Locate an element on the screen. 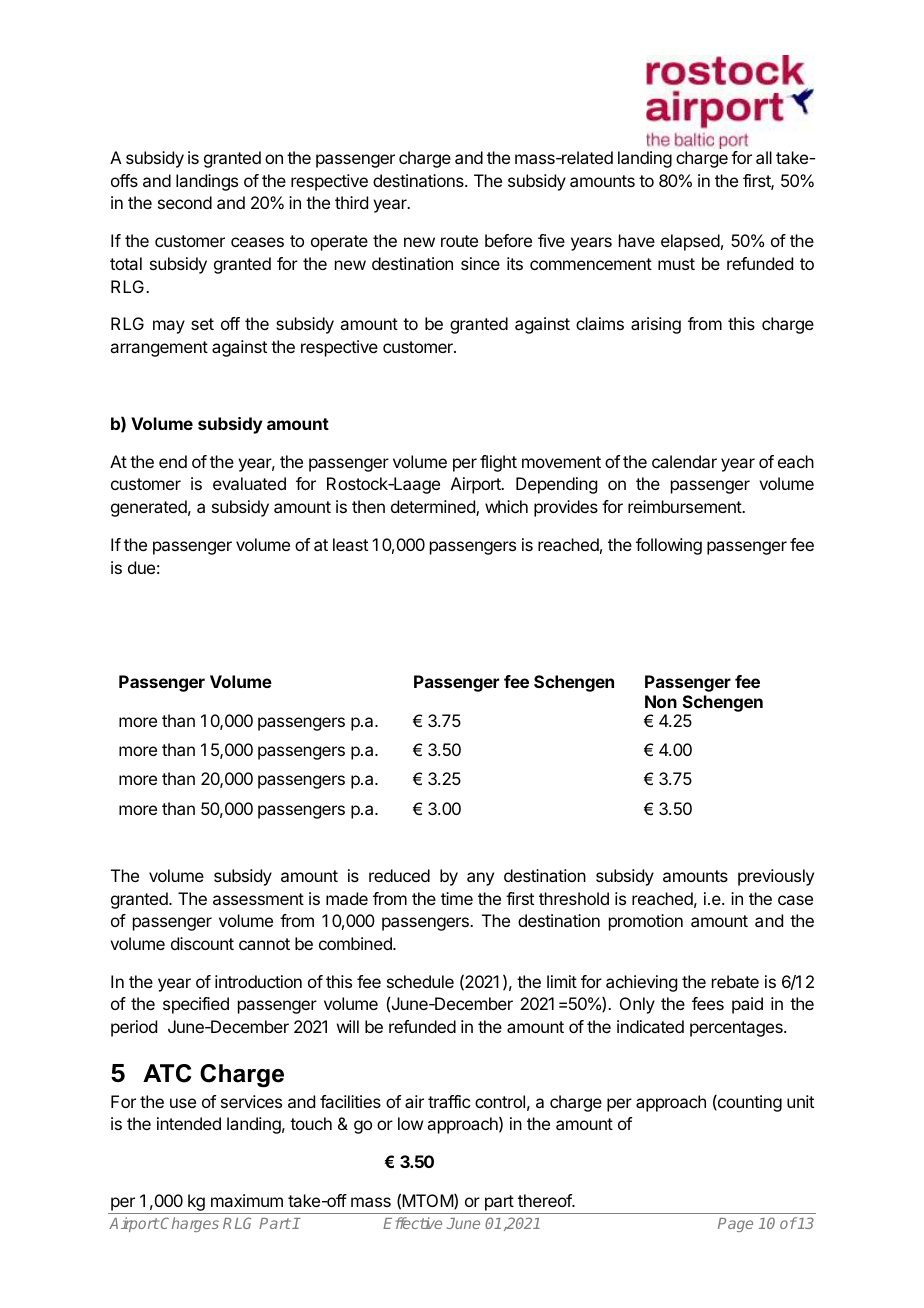 Image resolution: width=924 pixels, height=1308 pixels. any is located at coordinates (480, 879).
